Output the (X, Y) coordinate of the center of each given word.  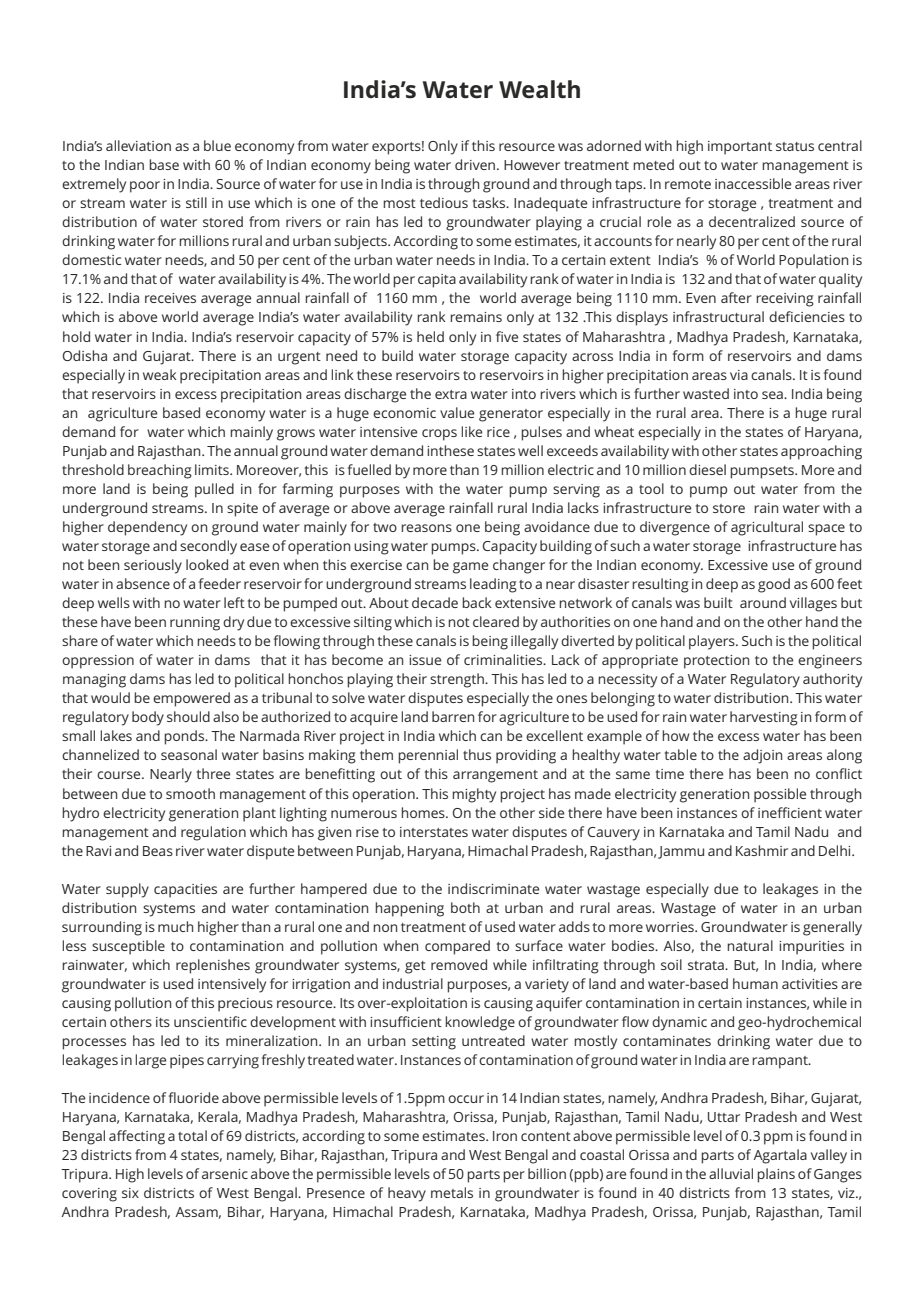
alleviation (138, 145)
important (740, 148)
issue (425, 660)
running (195, 624)
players (713, 642)
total (192, 1135)
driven (475, 164)
